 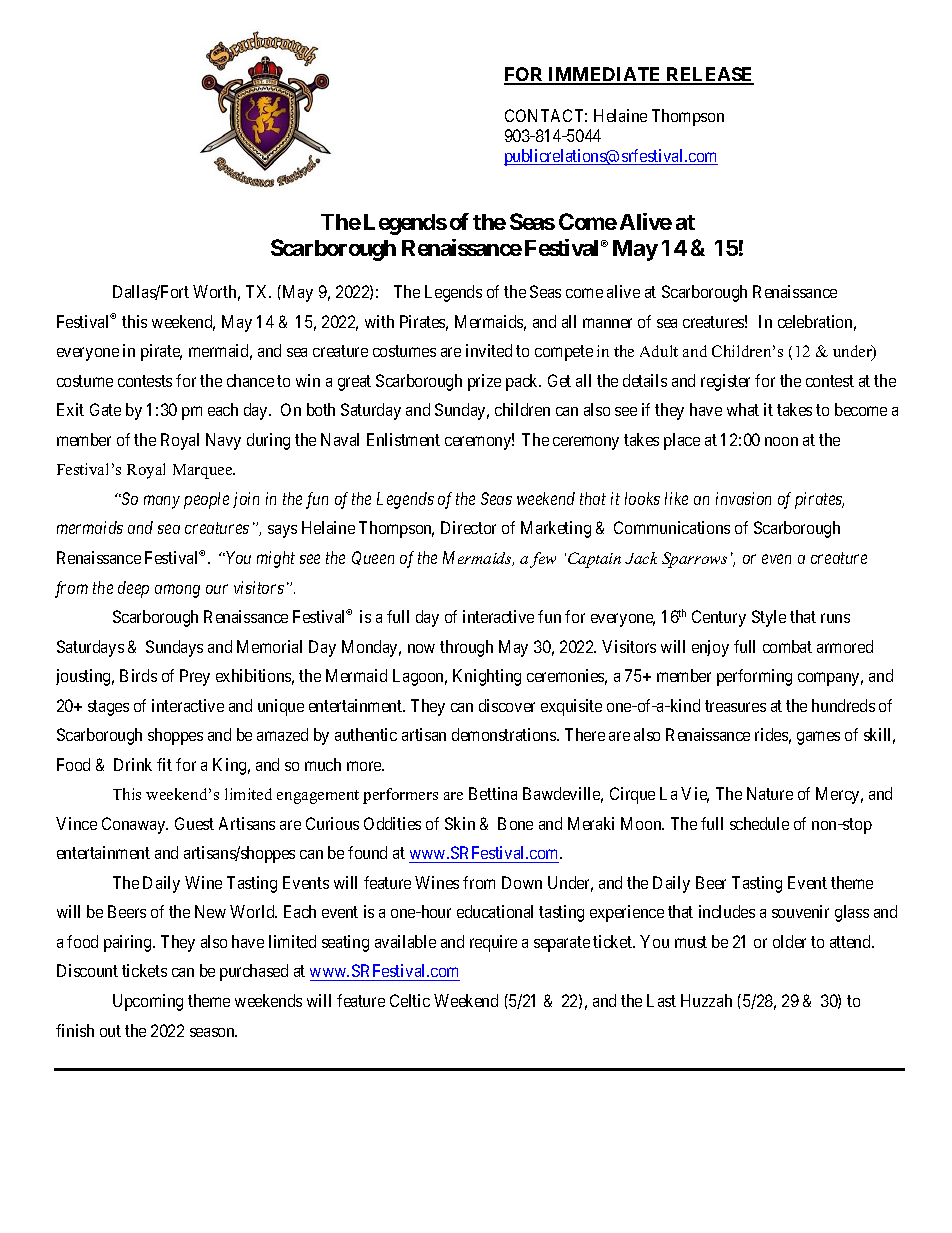 I want to click on discover, so click(x=507, y=705).
